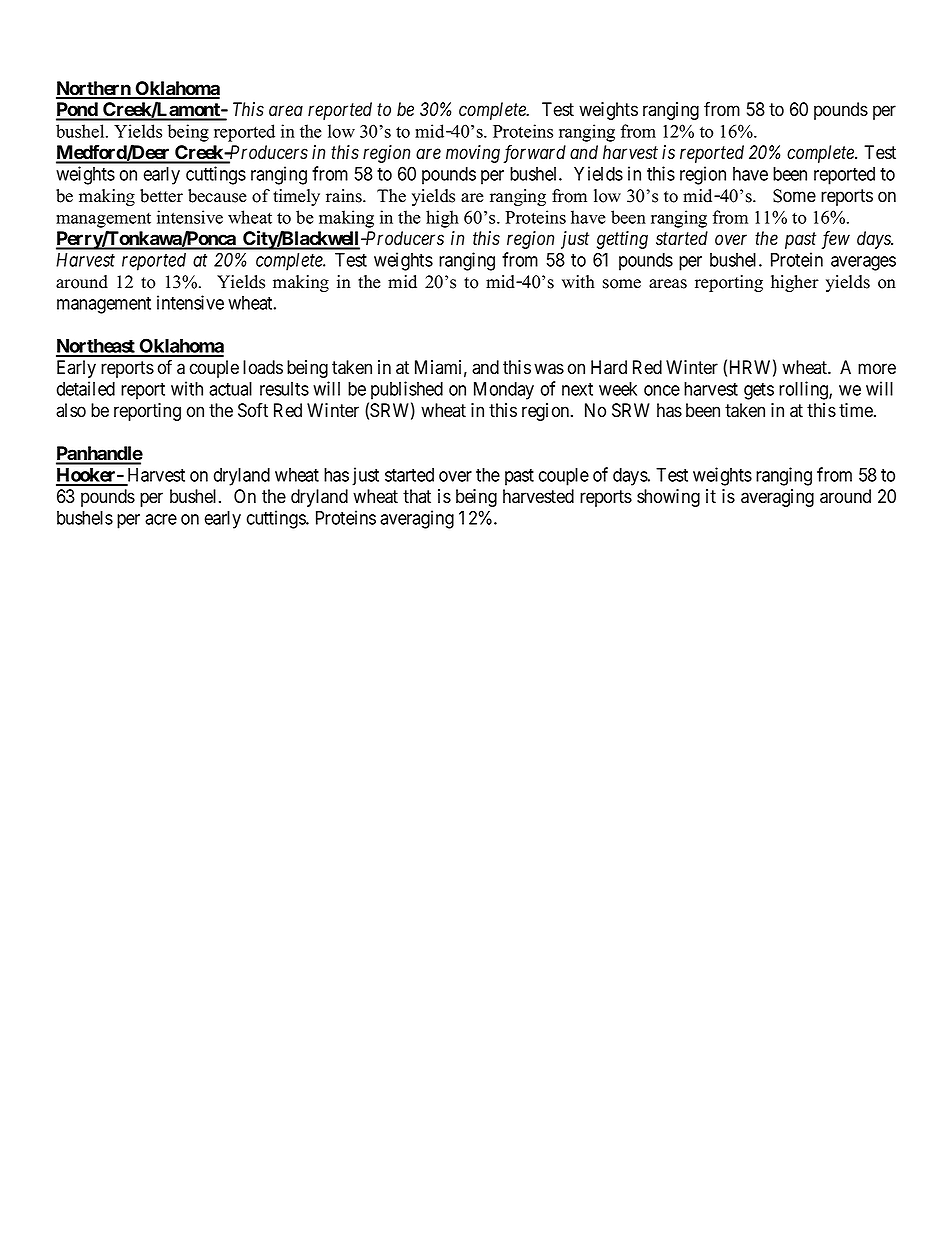 The width and height of the image is (952, 1233). What do you see at coordinates (622, 240) in the image?
I see `getting` at bounding box center [622, 240].
